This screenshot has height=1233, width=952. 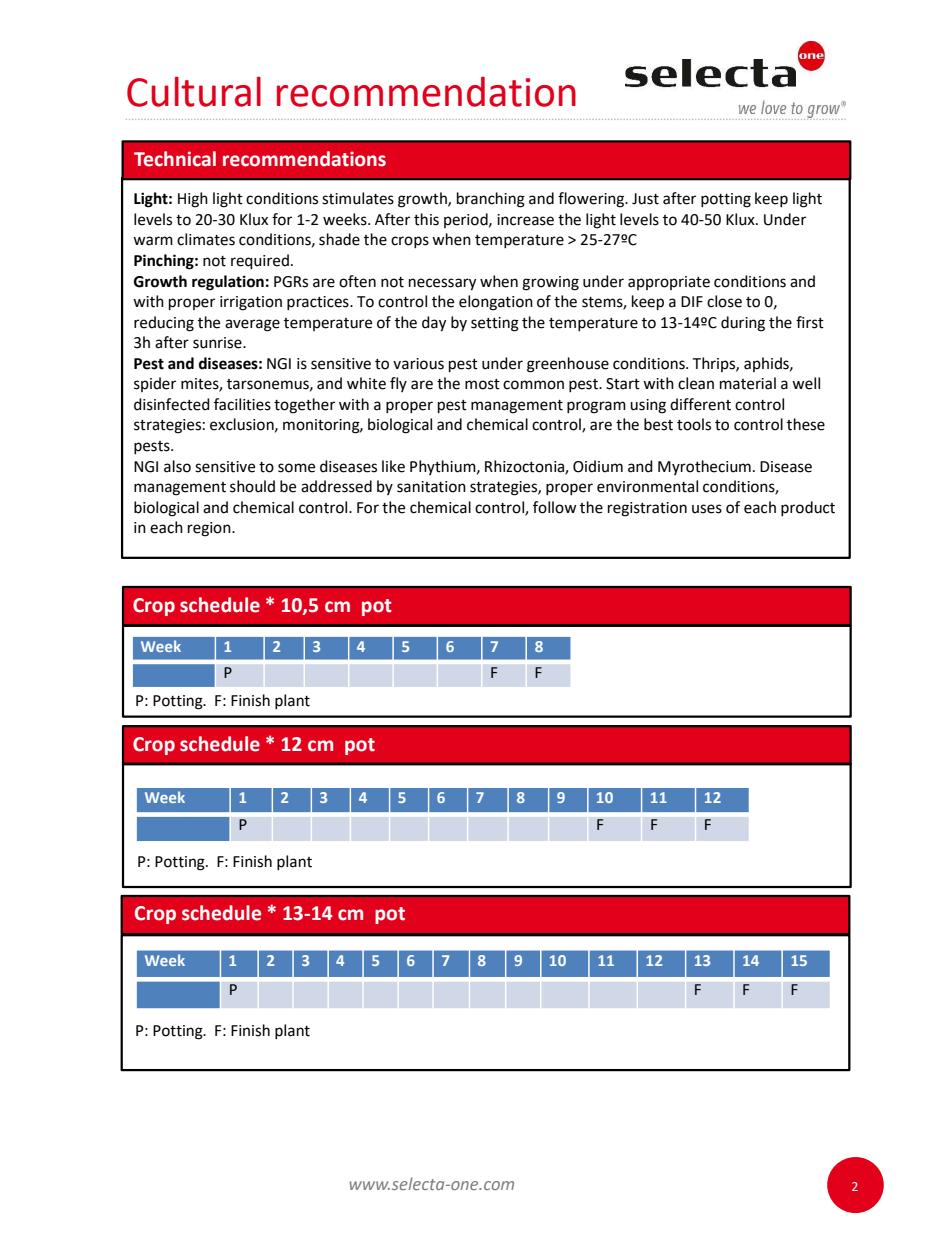 What do you see at coordinates (194, 92) in the screenshot?
I see `Cultural` at bounding box center [194, 92].
